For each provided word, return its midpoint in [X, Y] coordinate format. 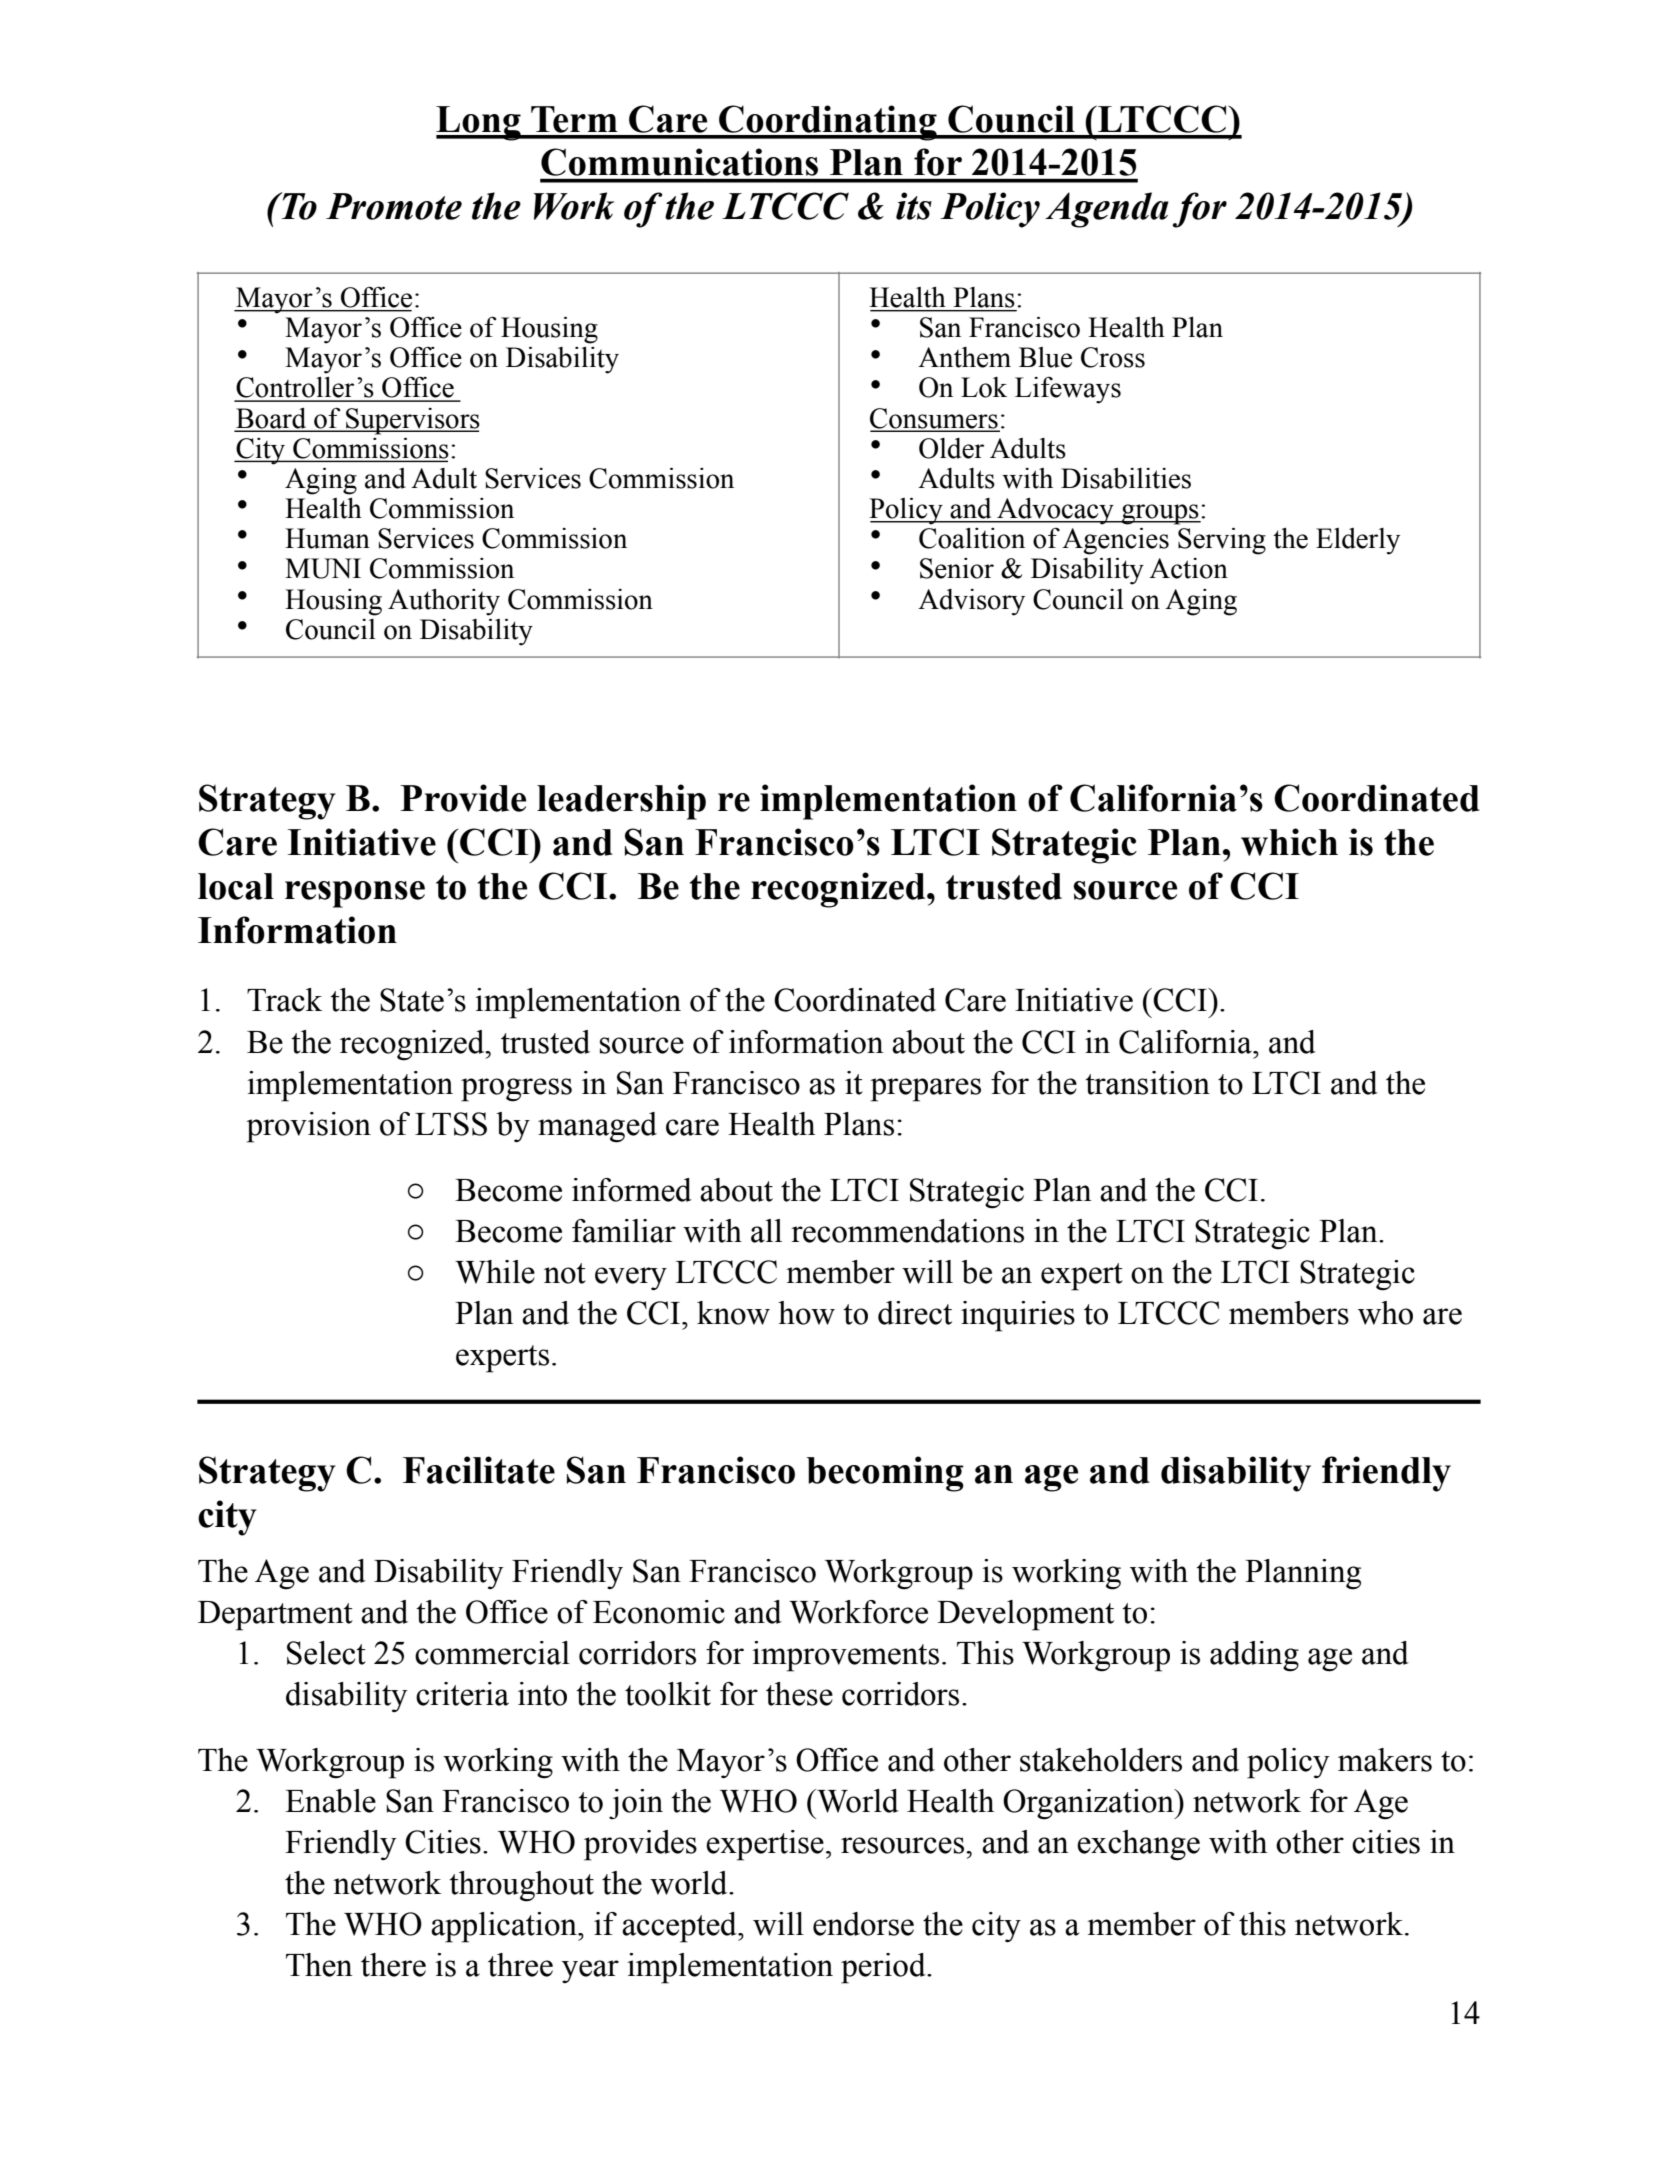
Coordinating [828, 123]
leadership [621, 802]
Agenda [1107, 210]
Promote [394, 206]
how [806, 1313]
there [393, 1965]
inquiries [1018, 1316]
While [495, 1272]
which [1289, 842]
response [355, 894]
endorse [863, 1924]
